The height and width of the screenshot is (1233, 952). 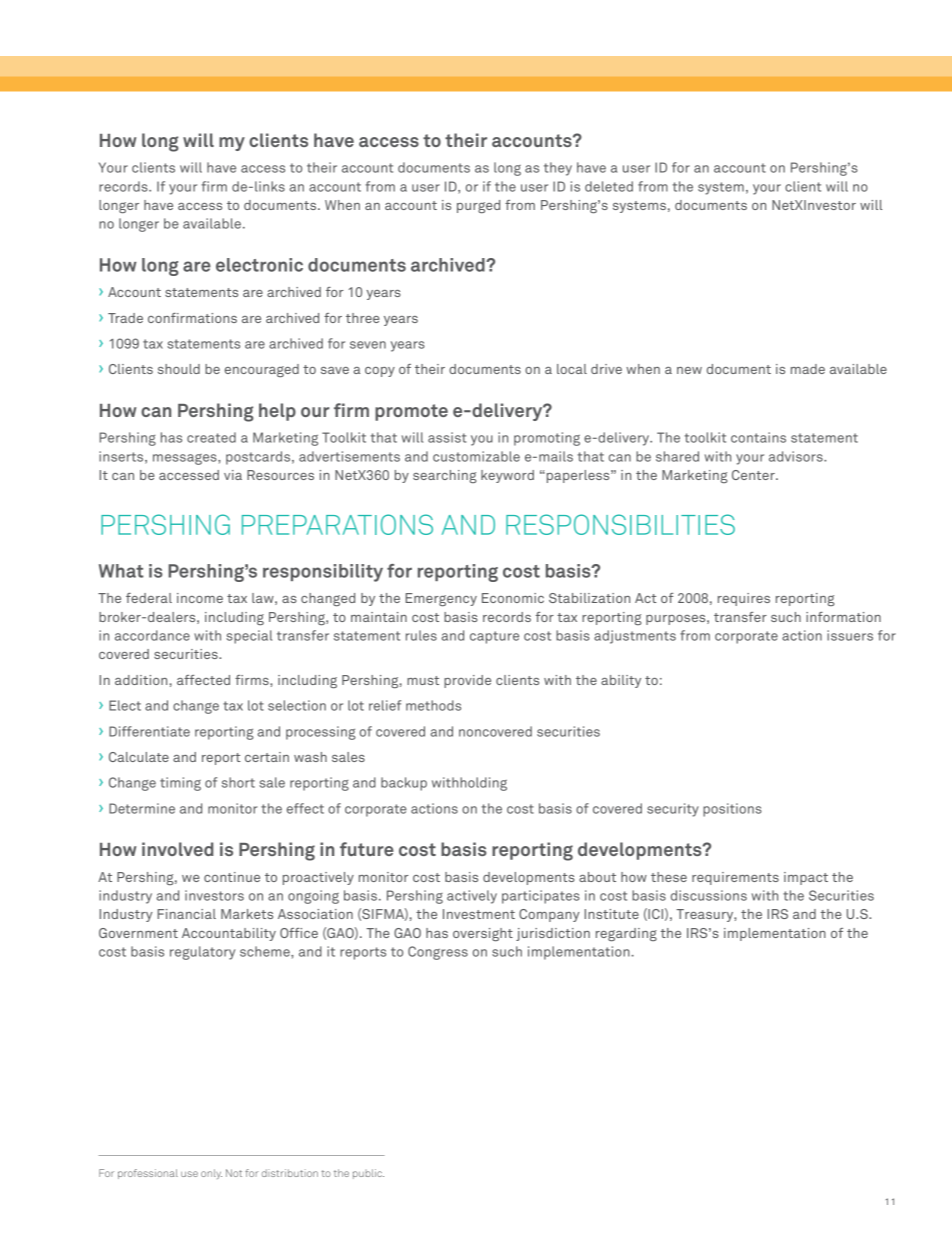 I want to click on keyword, so click(x=507, y=476).
